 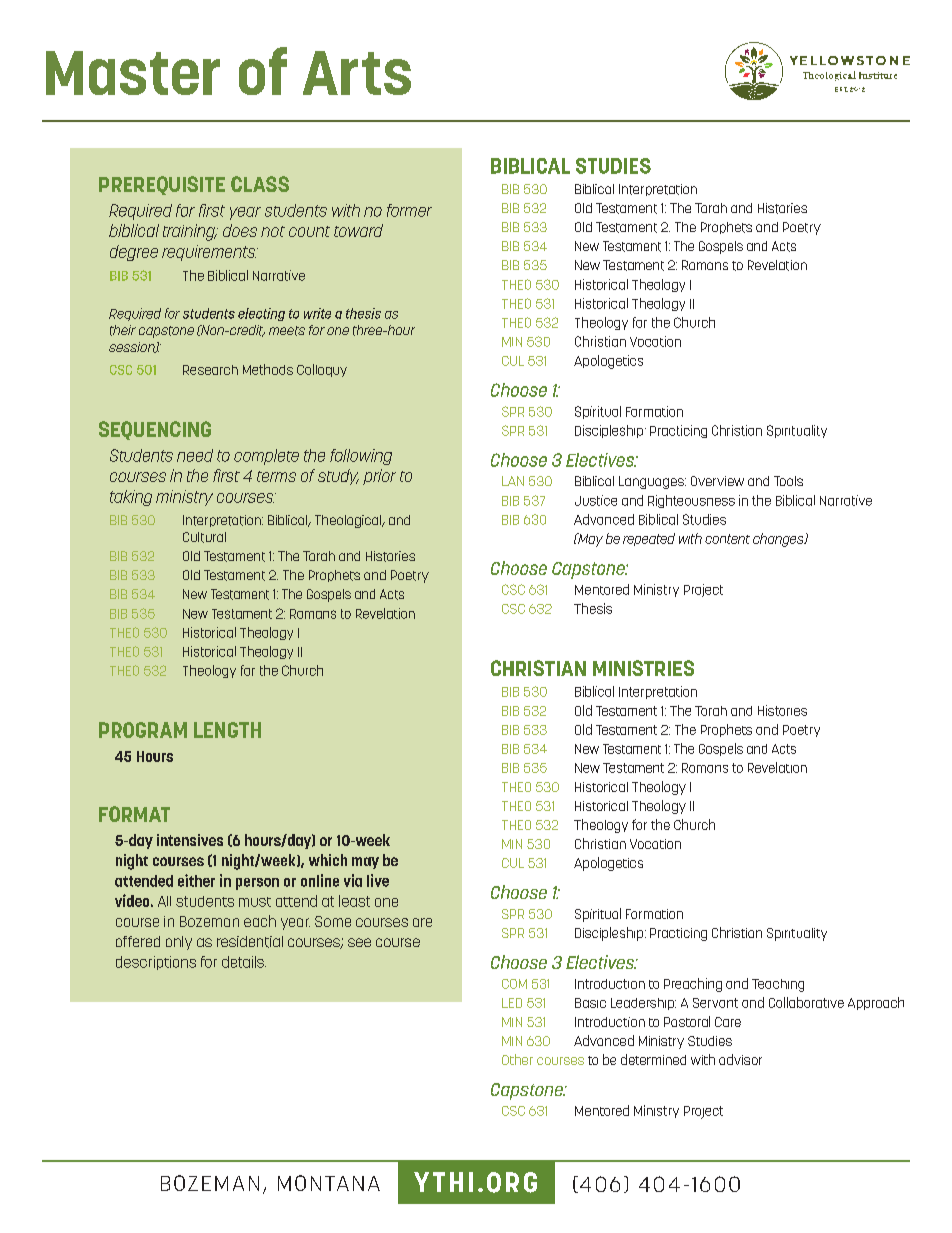 What do you see at coordinates (409, 210) in the page?
I see `former` at bounding box center [409, 210].
